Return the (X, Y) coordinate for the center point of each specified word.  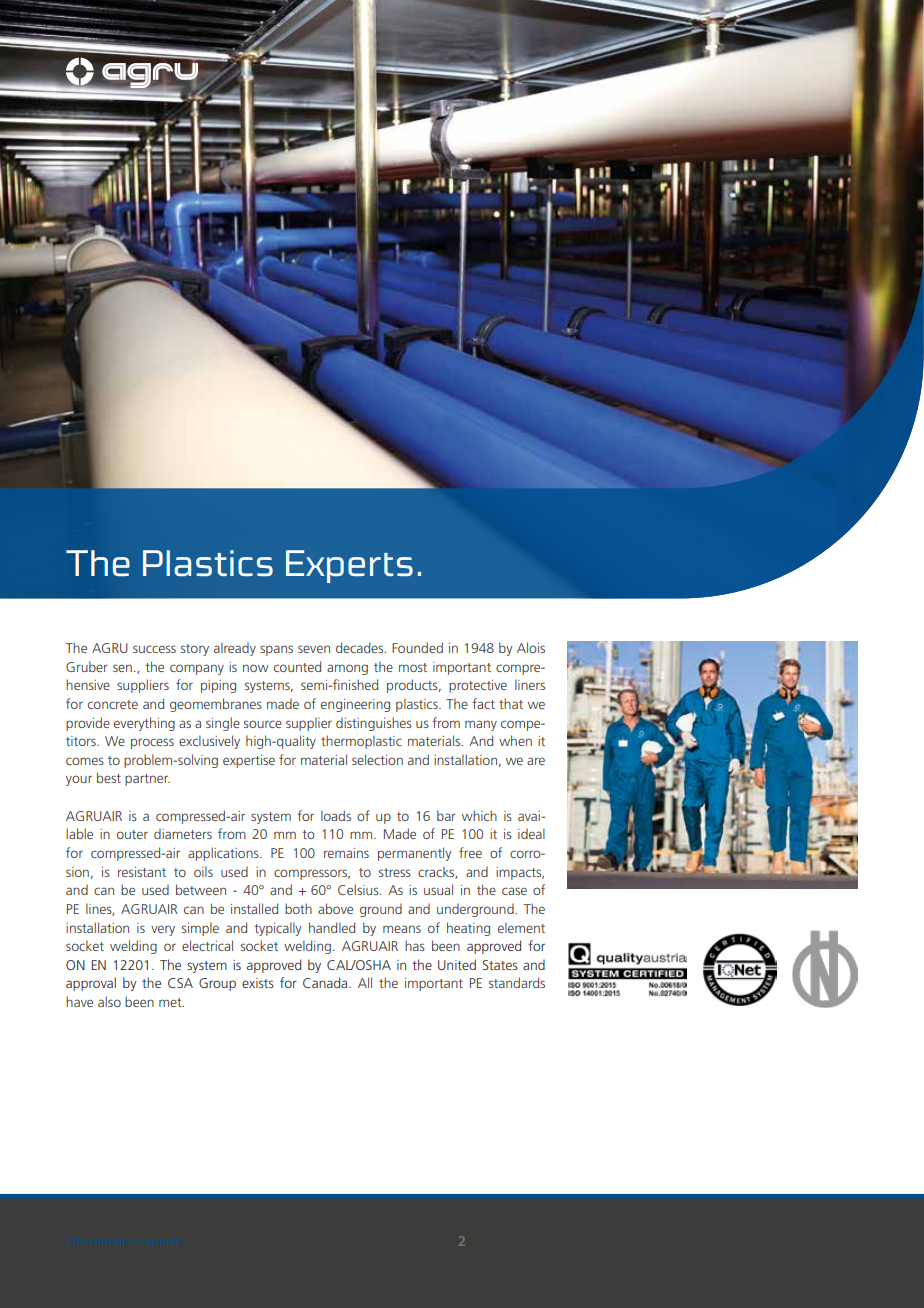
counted (297, 666)
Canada (326, 982)
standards (517, 982)
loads (336, 815)
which (479, 815)
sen (122, 668)
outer (132, 834)
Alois (531, 647)
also (109, 1001)
